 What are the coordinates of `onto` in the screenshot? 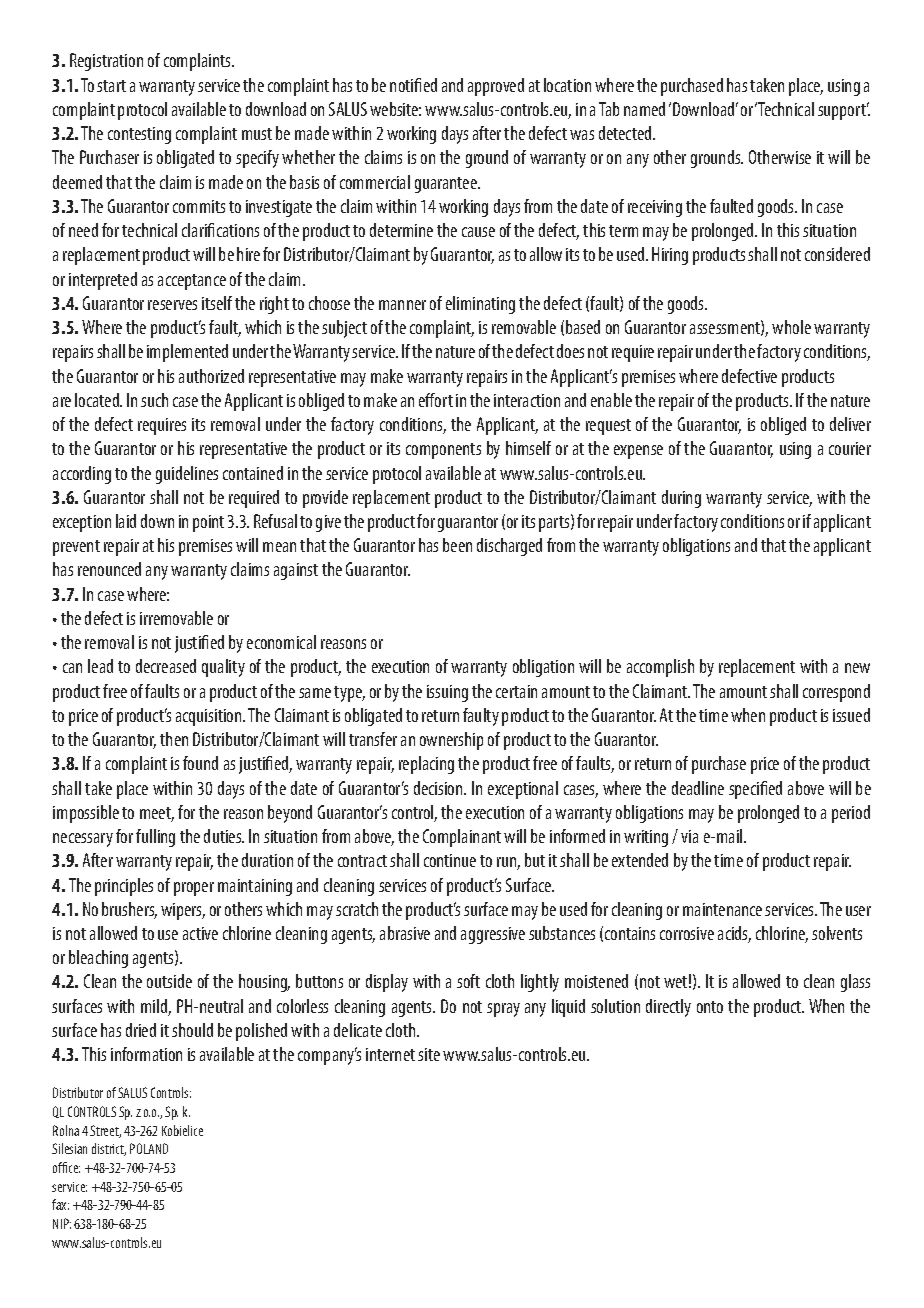 It's located at (710, 1007).
